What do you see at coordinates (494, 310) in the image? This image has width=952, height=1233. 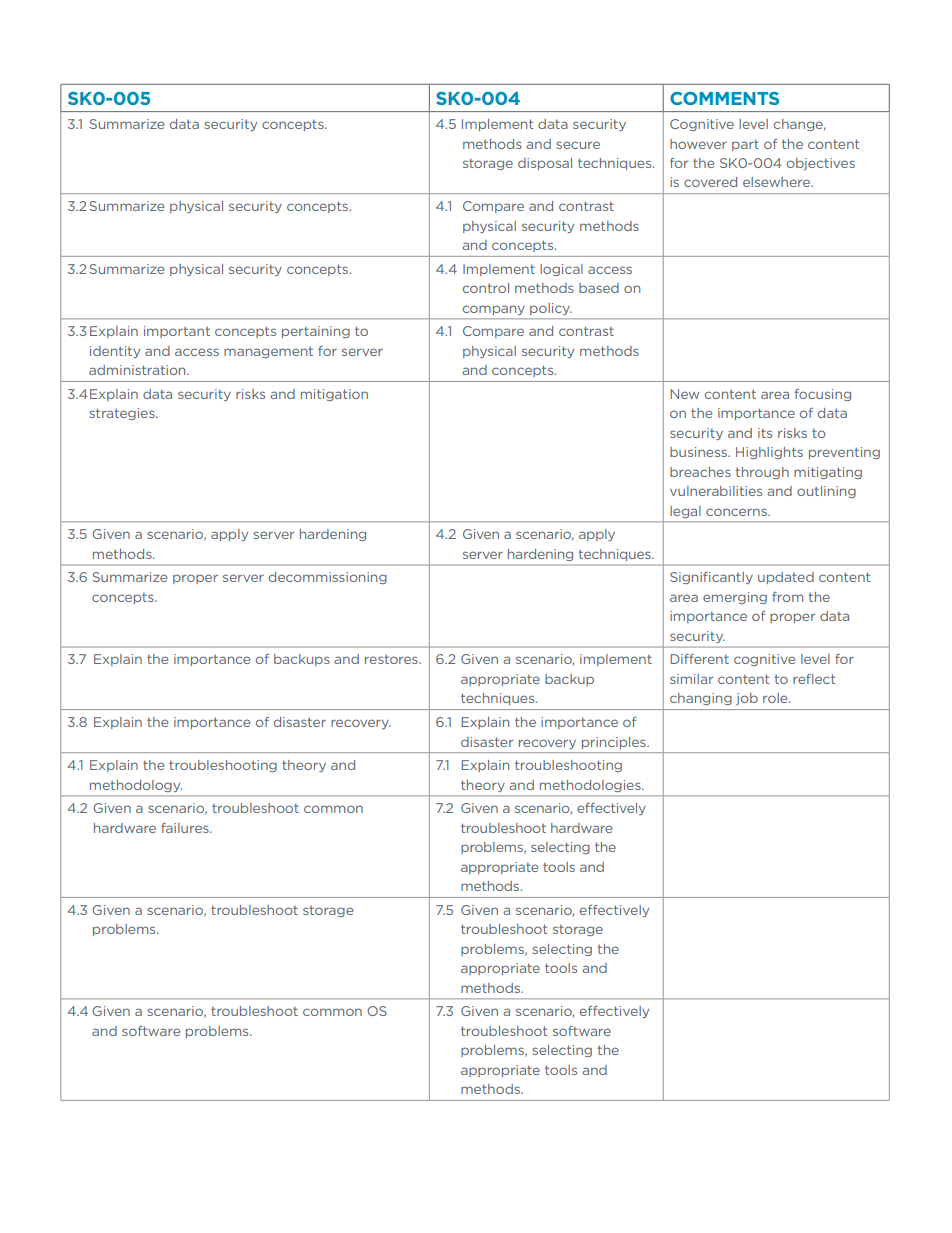 I see `company` at bounding box center [494, 310].
